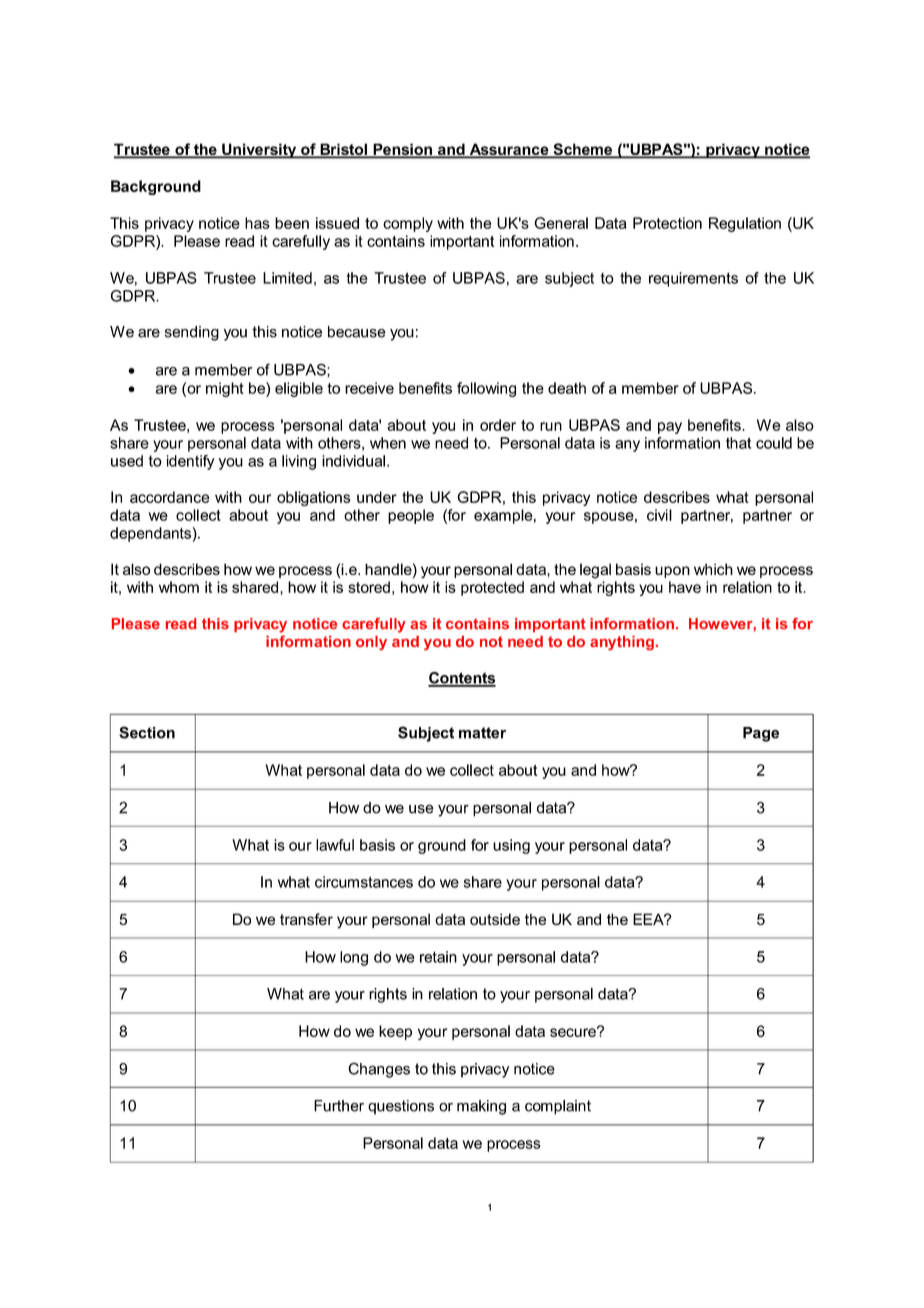  I want to click on Pension, so click(402, 150).
